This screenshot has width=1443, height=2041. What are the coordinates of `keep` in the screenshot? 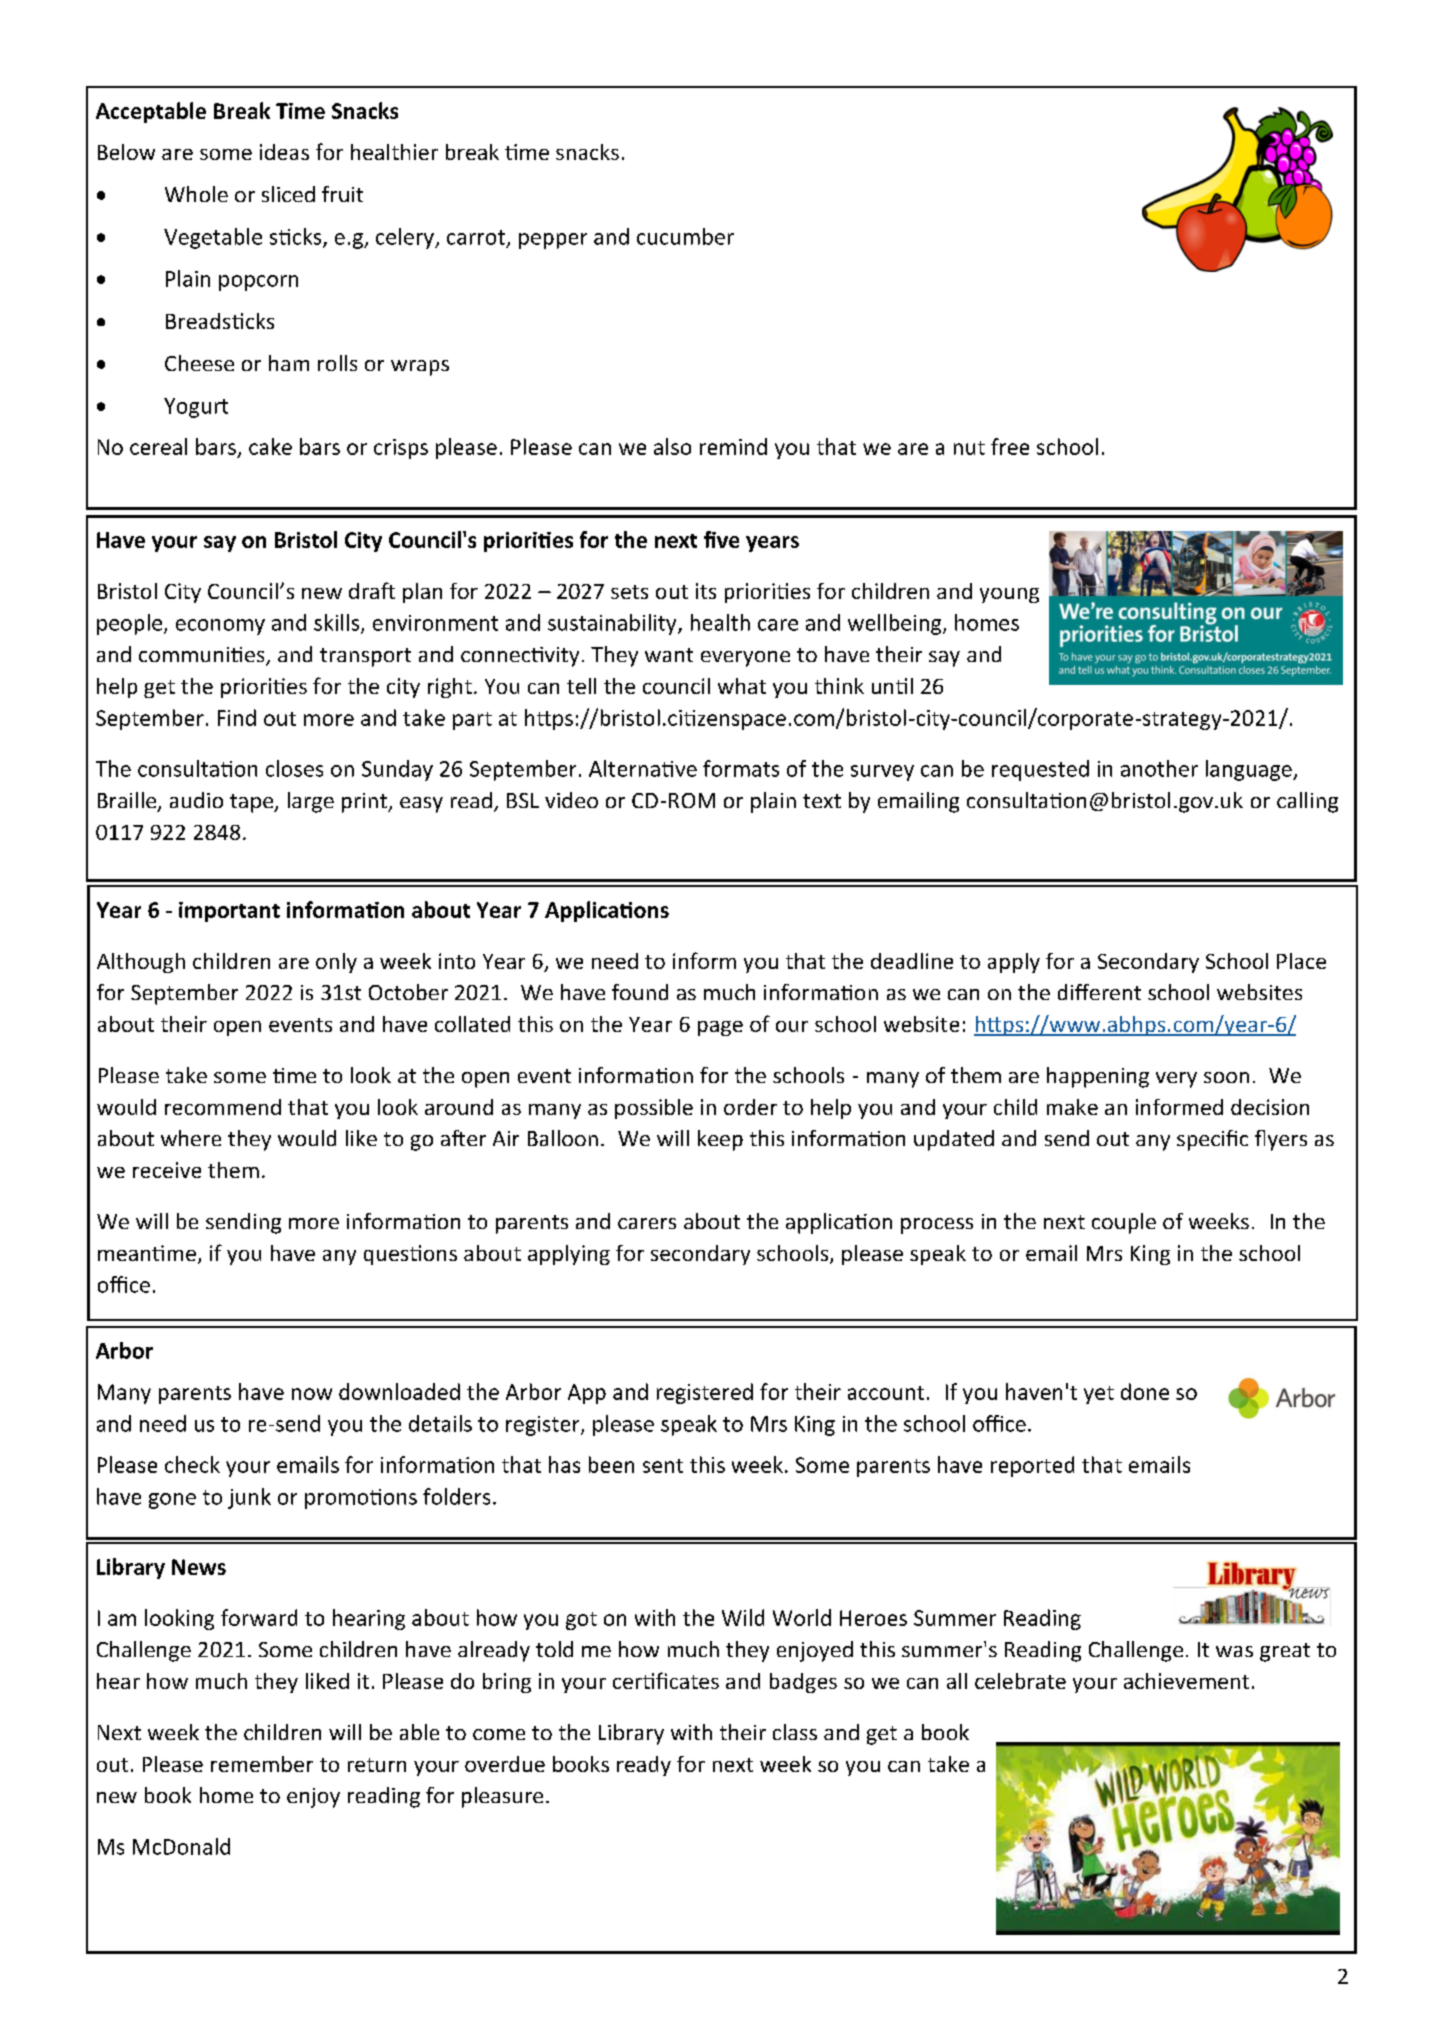 It's located at (720, 1140).
